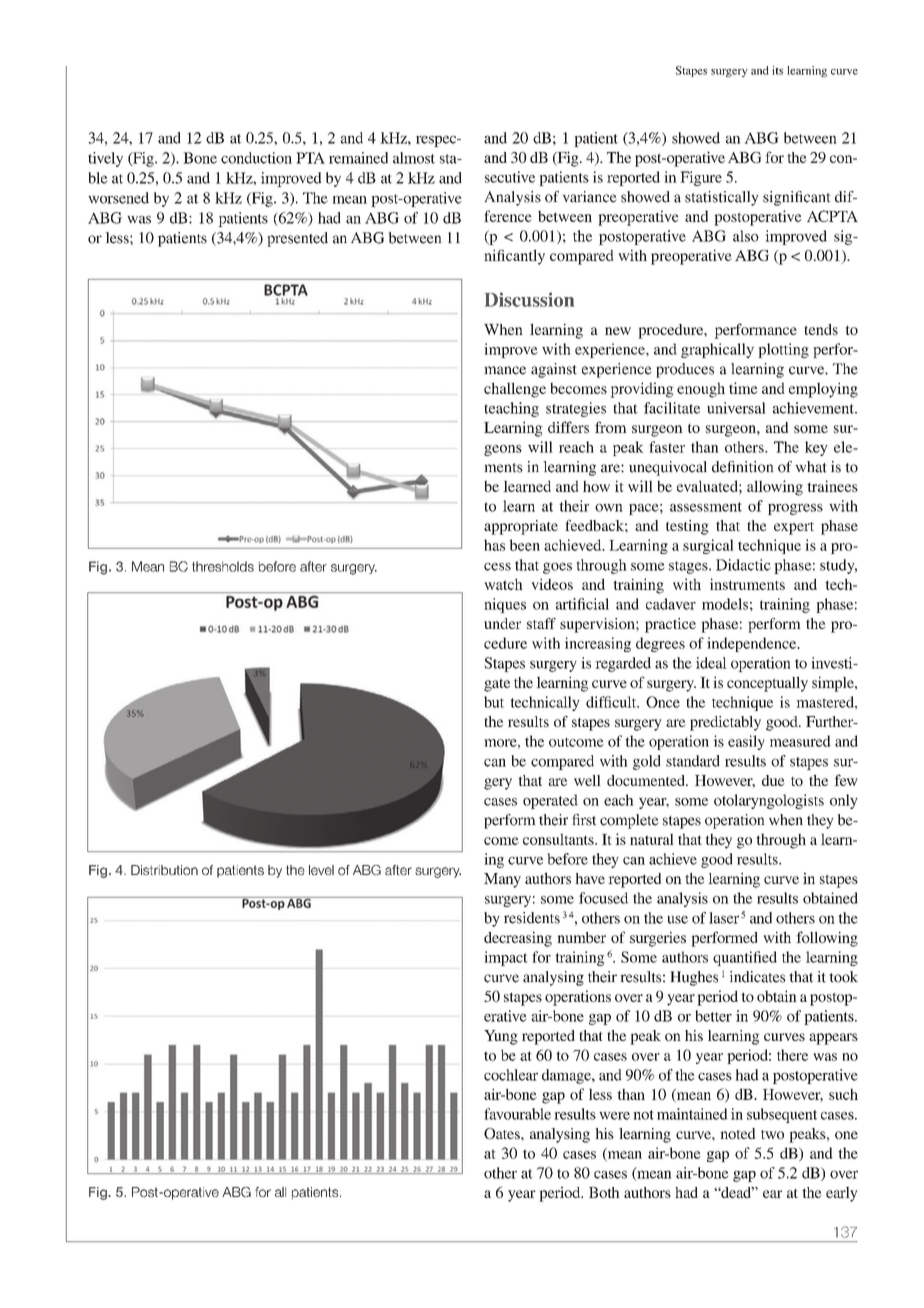 This image has width=924, height=1308. I want to click on favourable, so click(517, 1114).
